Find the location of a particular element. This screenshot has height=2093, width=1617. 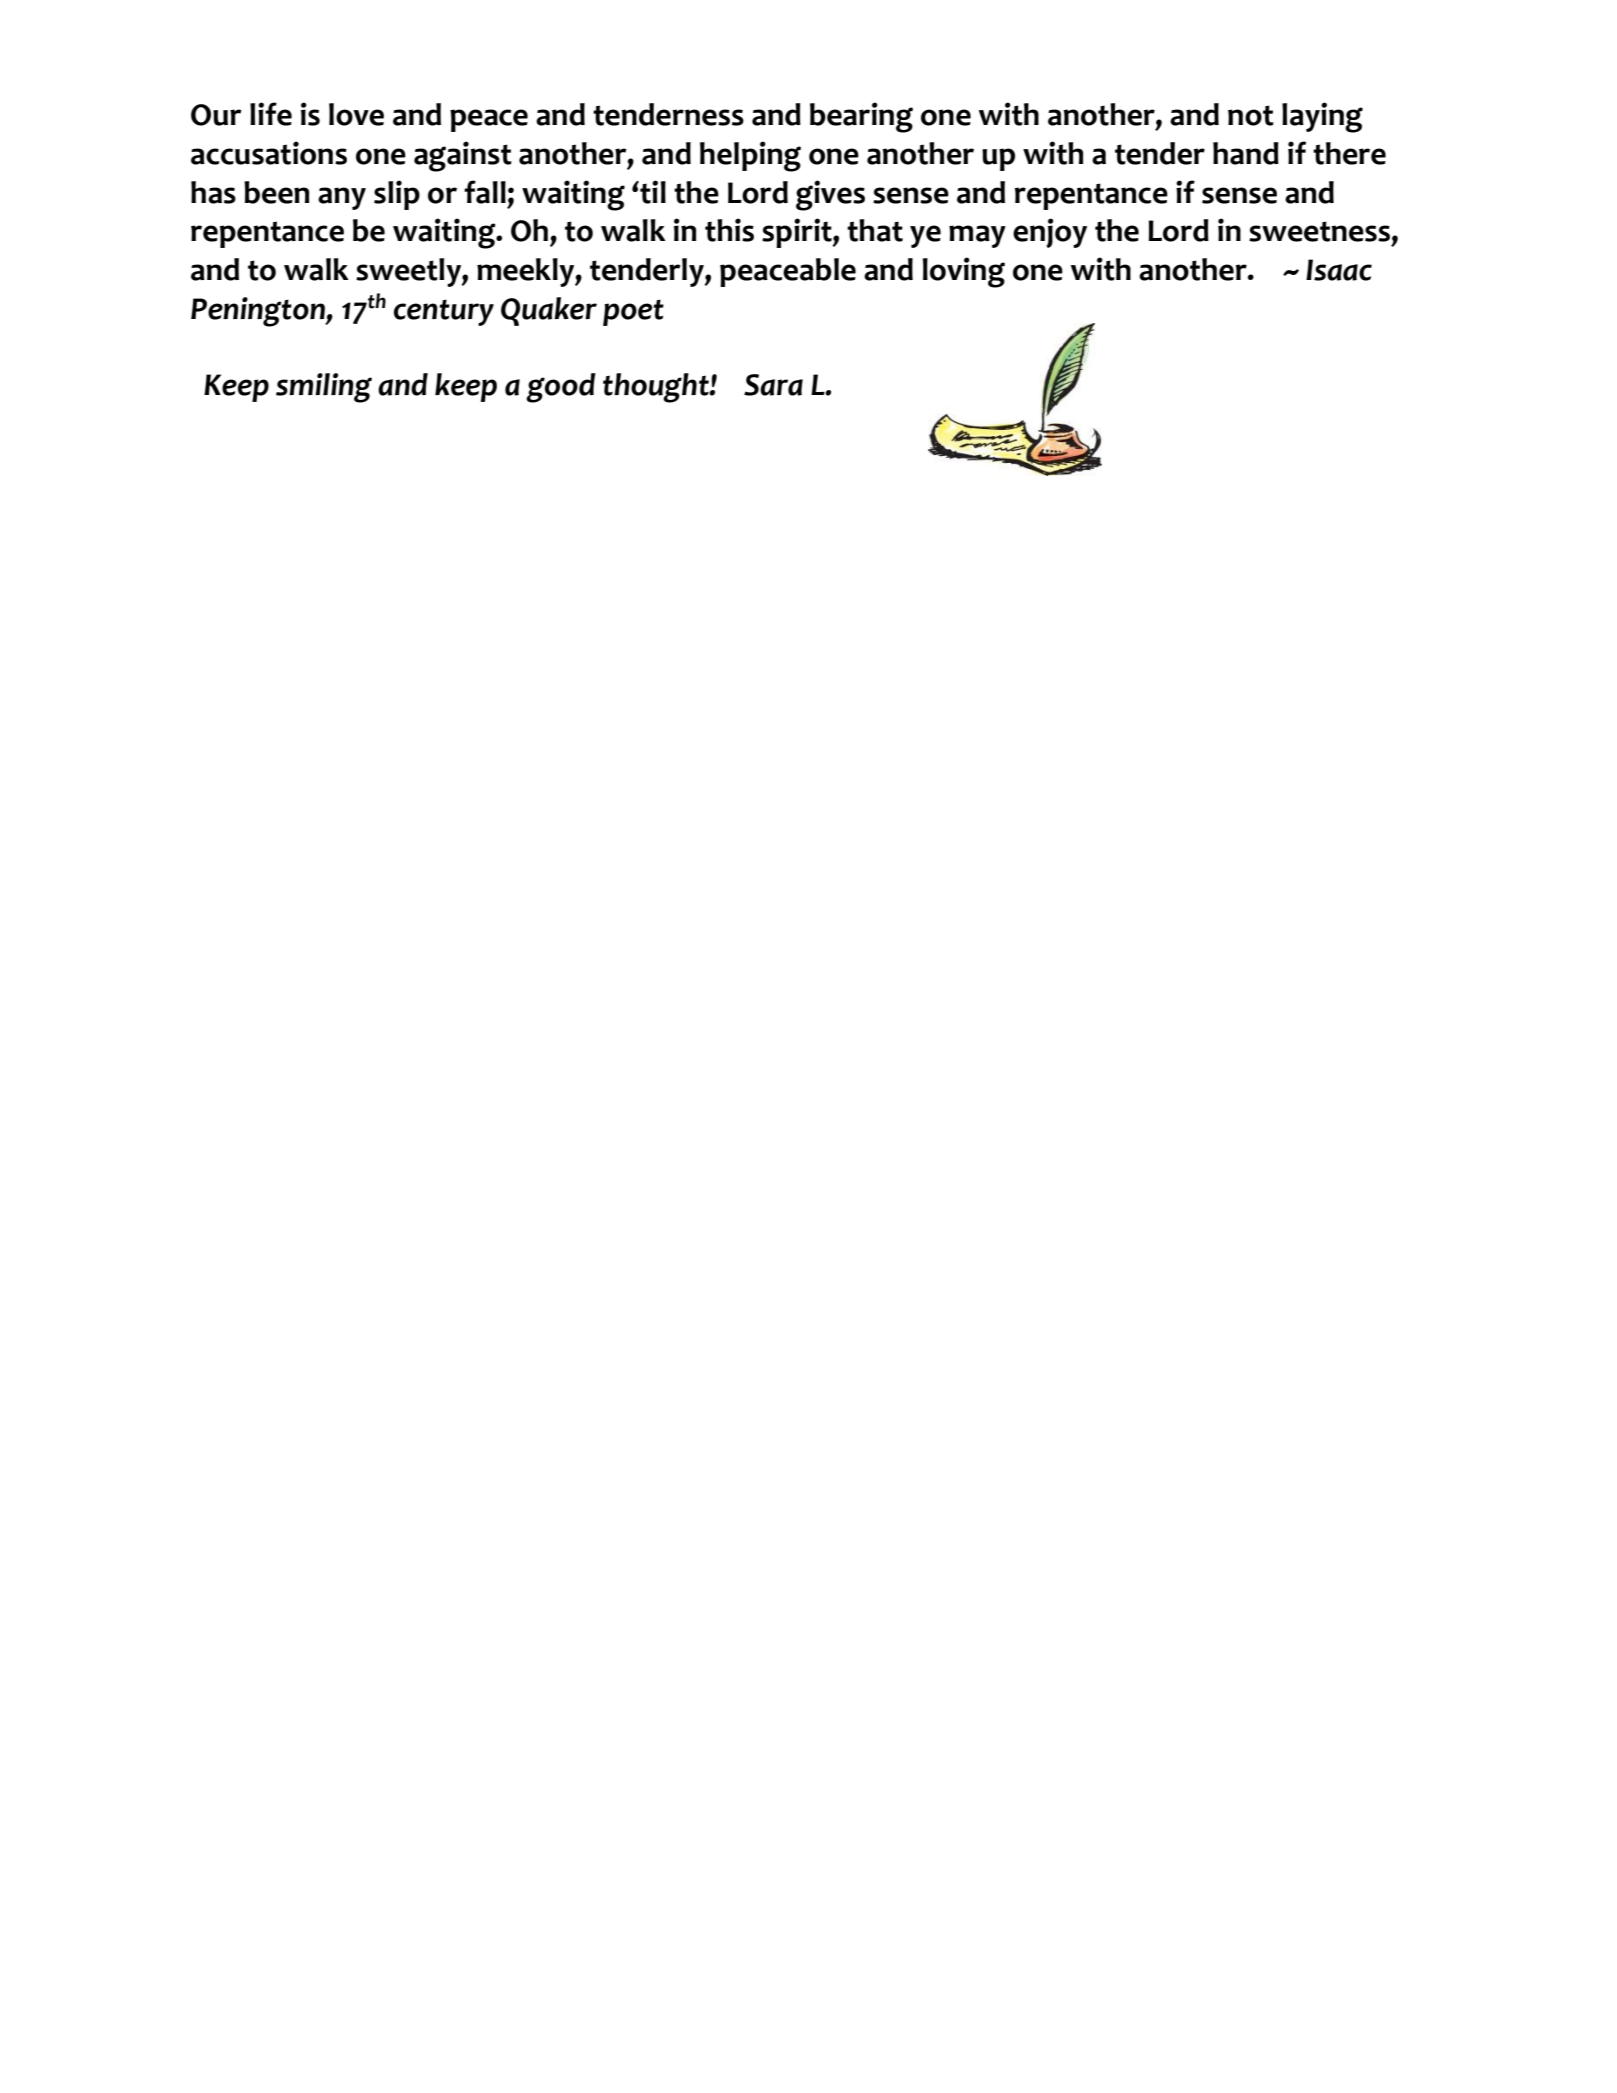

Sara is located at coordinates (773, 385).
